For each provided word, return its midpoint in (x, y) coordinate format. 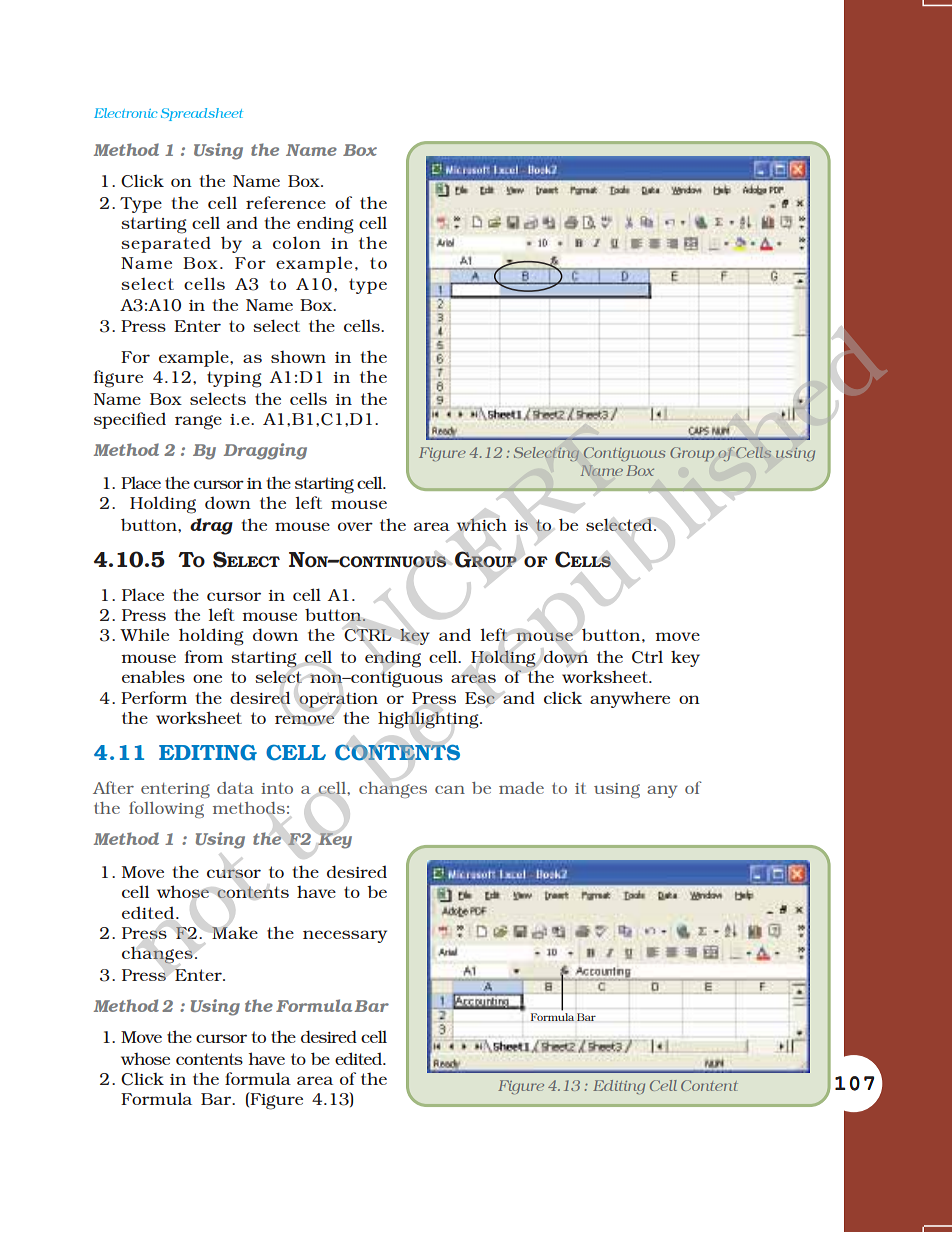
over (355, 526)
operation (338, 700)
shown (298, 357)
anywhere (630, 700)
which (482, 524)
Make (235, 932)
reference (286, 202)
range (198, 422)
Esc (480, 698)
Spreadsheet (202, 114)
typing (234, 379)
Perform (154, 697)
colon (297, 242)
